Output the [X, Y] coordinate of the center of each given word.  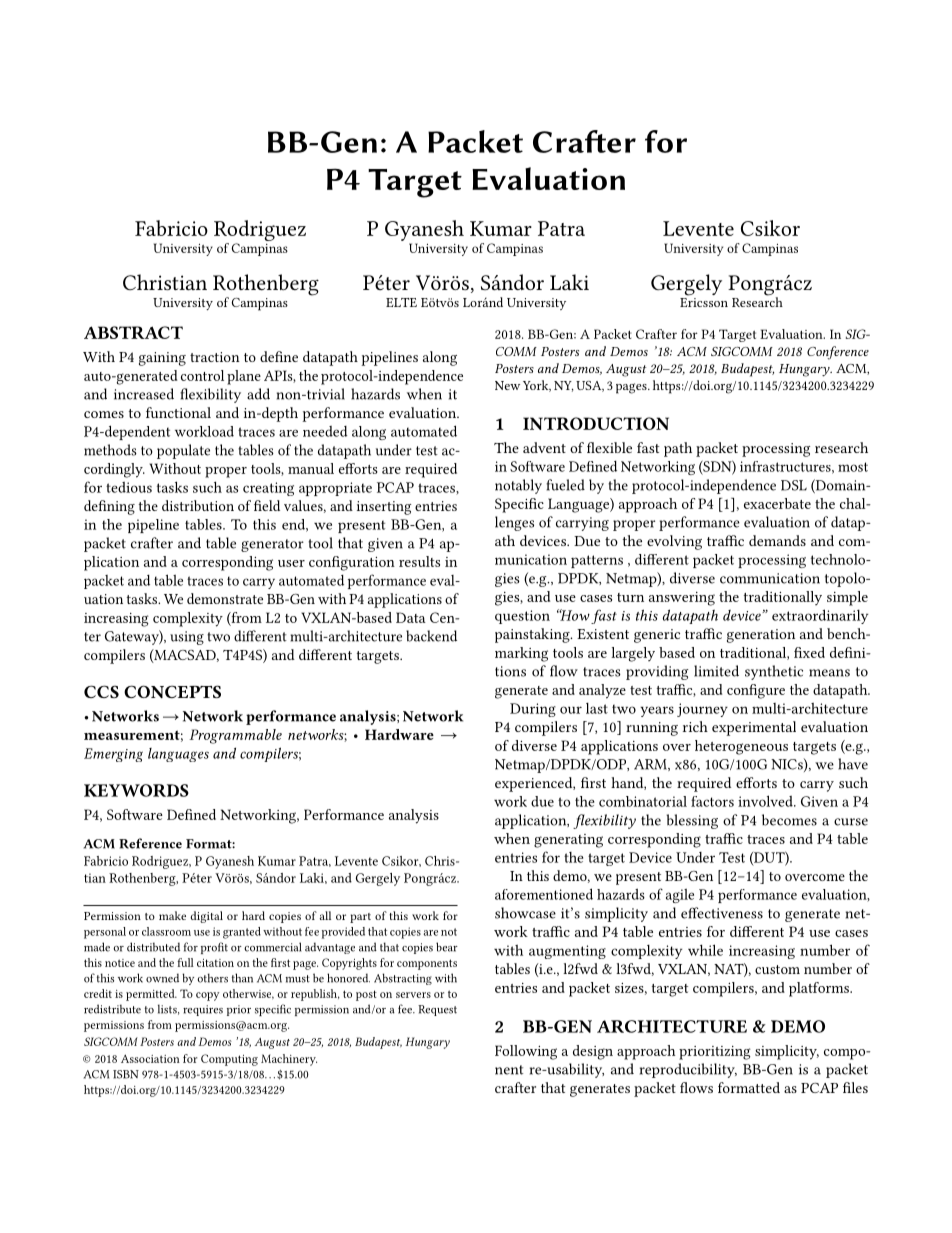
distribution [198, 505]
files [855, 1087]
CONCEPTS [172, 691]
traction [215, 357]
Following [526, 1052]
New [507, 385]
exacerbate [777, 503]
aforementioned [544, 894]
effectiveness [722, 913]
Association [150, 1058]
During [533, 710]
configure [756, 691]
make [172, 915]
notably [518, 486]
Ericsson [704, 301]
